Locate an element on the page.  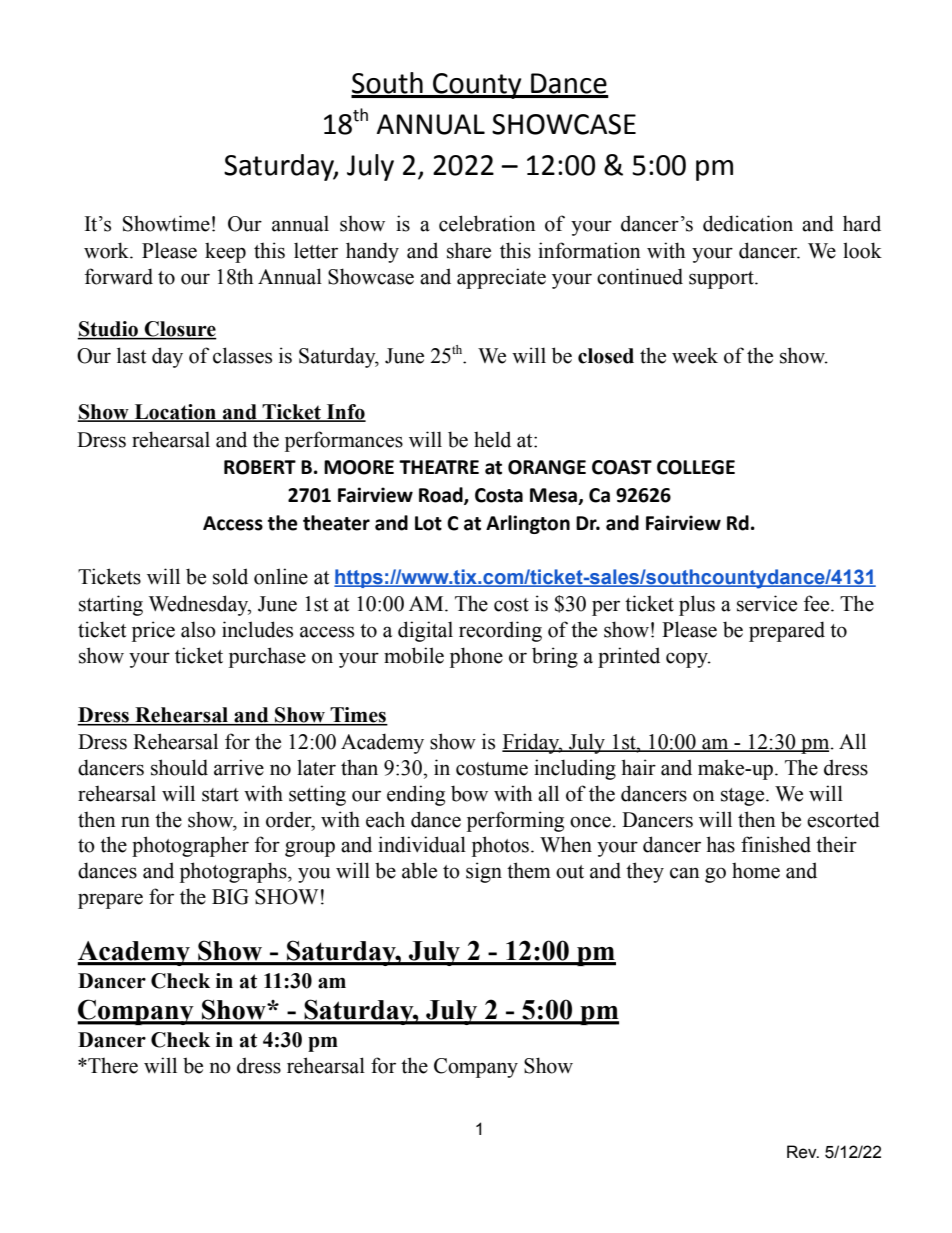
dedication is located at coordinates (748, 223).
